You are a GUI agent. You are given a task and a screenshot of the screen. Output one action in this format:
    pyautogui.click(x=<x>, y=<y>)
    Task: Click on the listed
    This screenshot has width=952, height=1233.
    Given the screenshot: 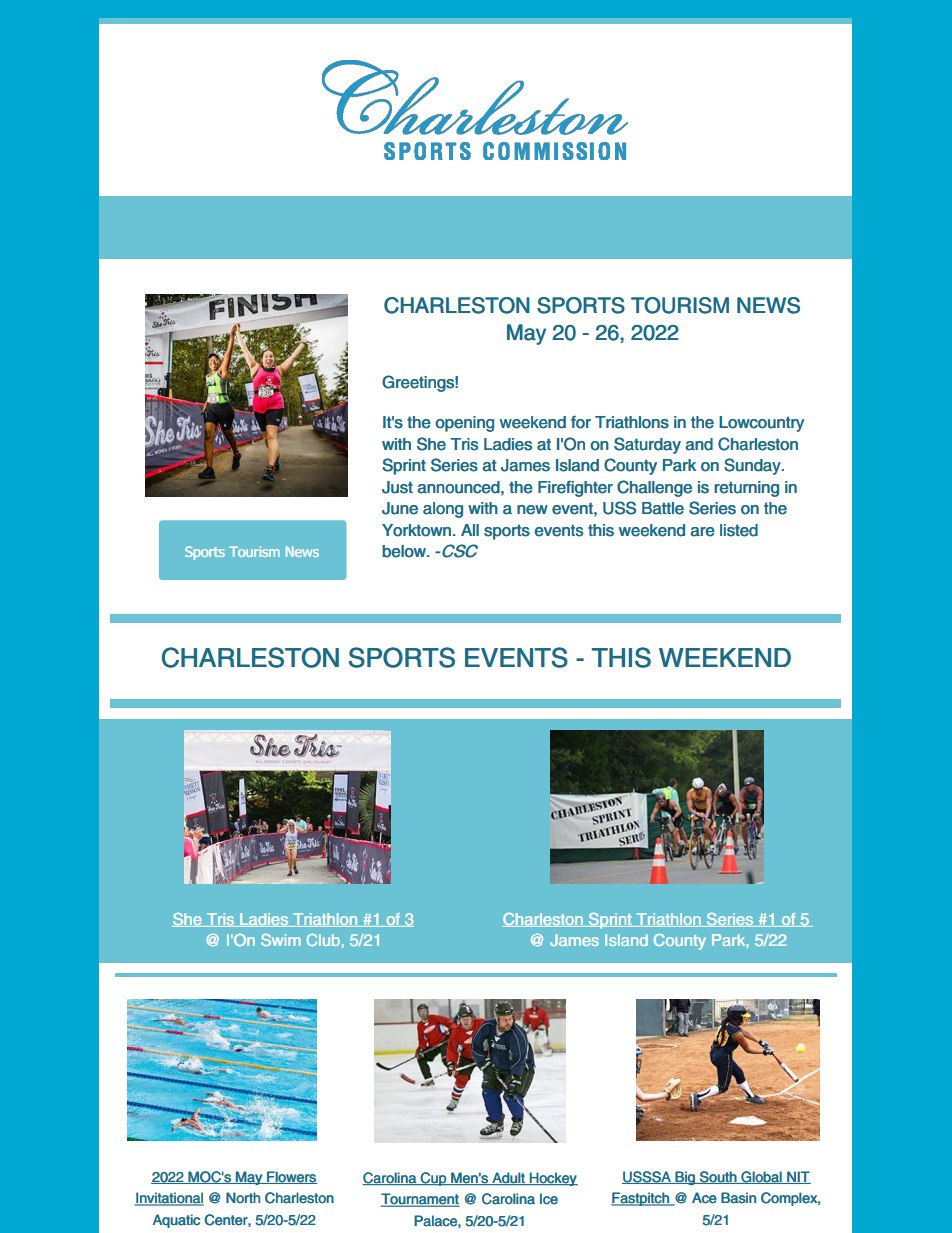 What is the action you would take?
    pyautogui.click(x=739, y=530)
